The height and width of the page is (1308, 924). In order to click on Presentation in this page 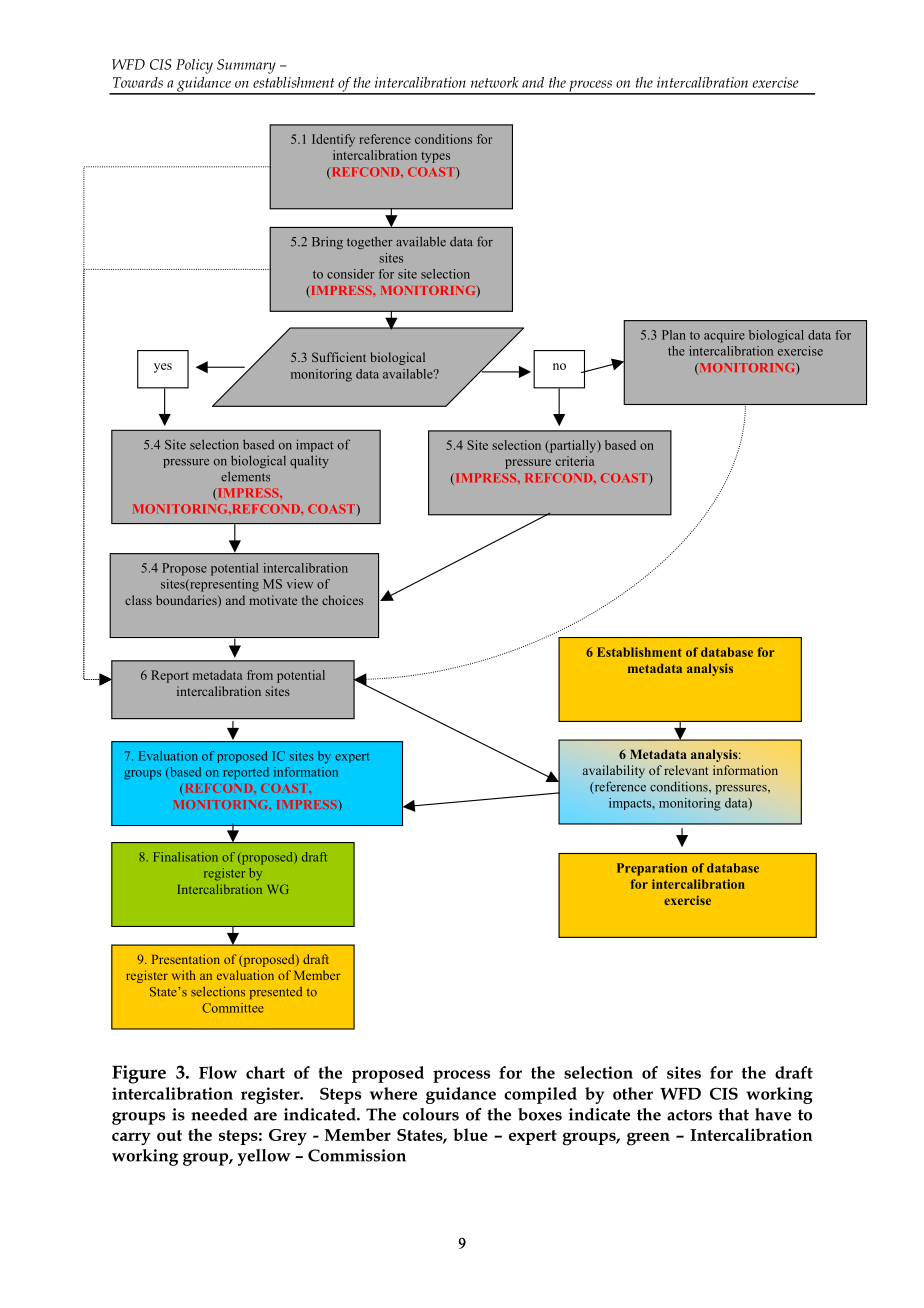, I will do `click(186, 959)`.
